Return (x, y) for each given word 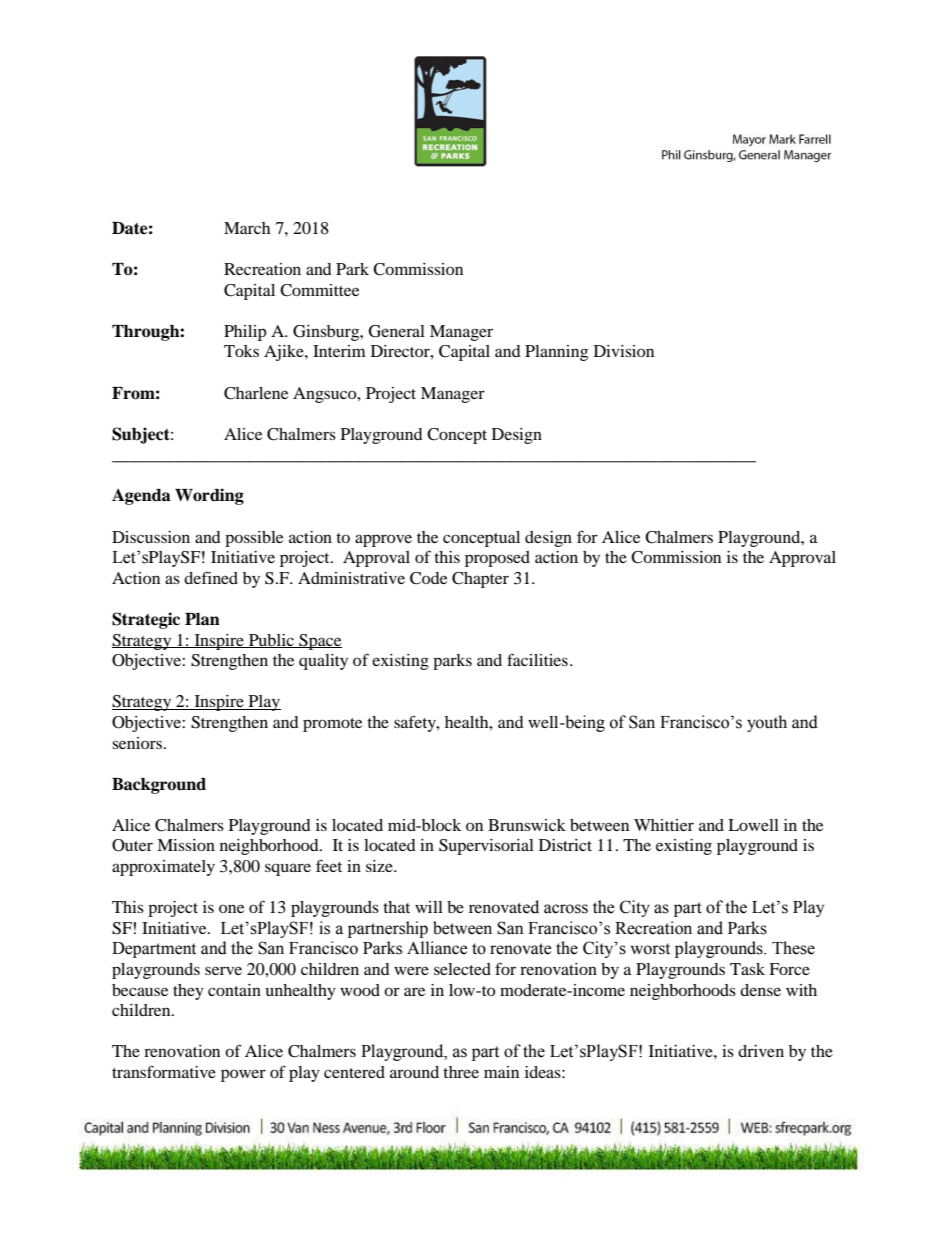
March (247, 228)
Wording (209, 496)
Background (159, 786)
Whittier (664, 825)
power (243, 1075)
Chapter (480, 580)
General (397, 331)
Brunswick (527, 825)
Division (624, 351)
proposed (497, 559)
